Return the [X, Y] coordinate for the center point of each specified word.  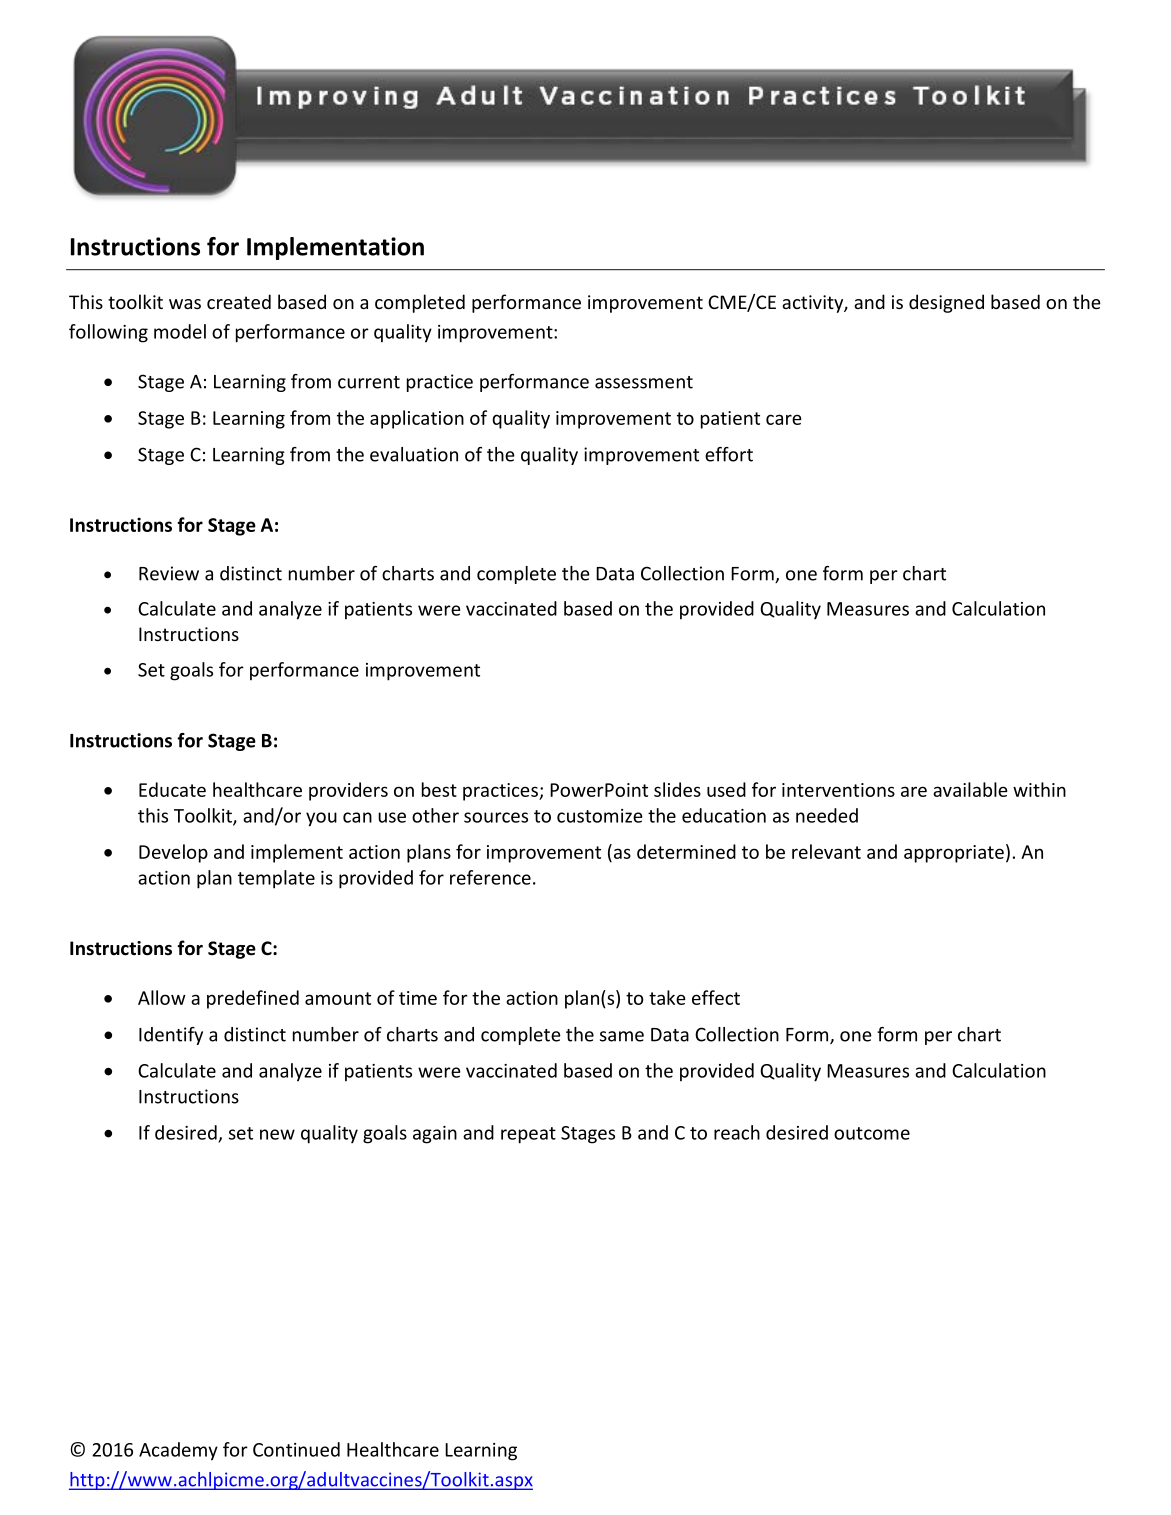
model [180, 331]
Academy [178, 1451]
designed [946, 303]
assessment [644, 382]
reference [490, 877]
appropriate [954, 854]
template [276, 879]
